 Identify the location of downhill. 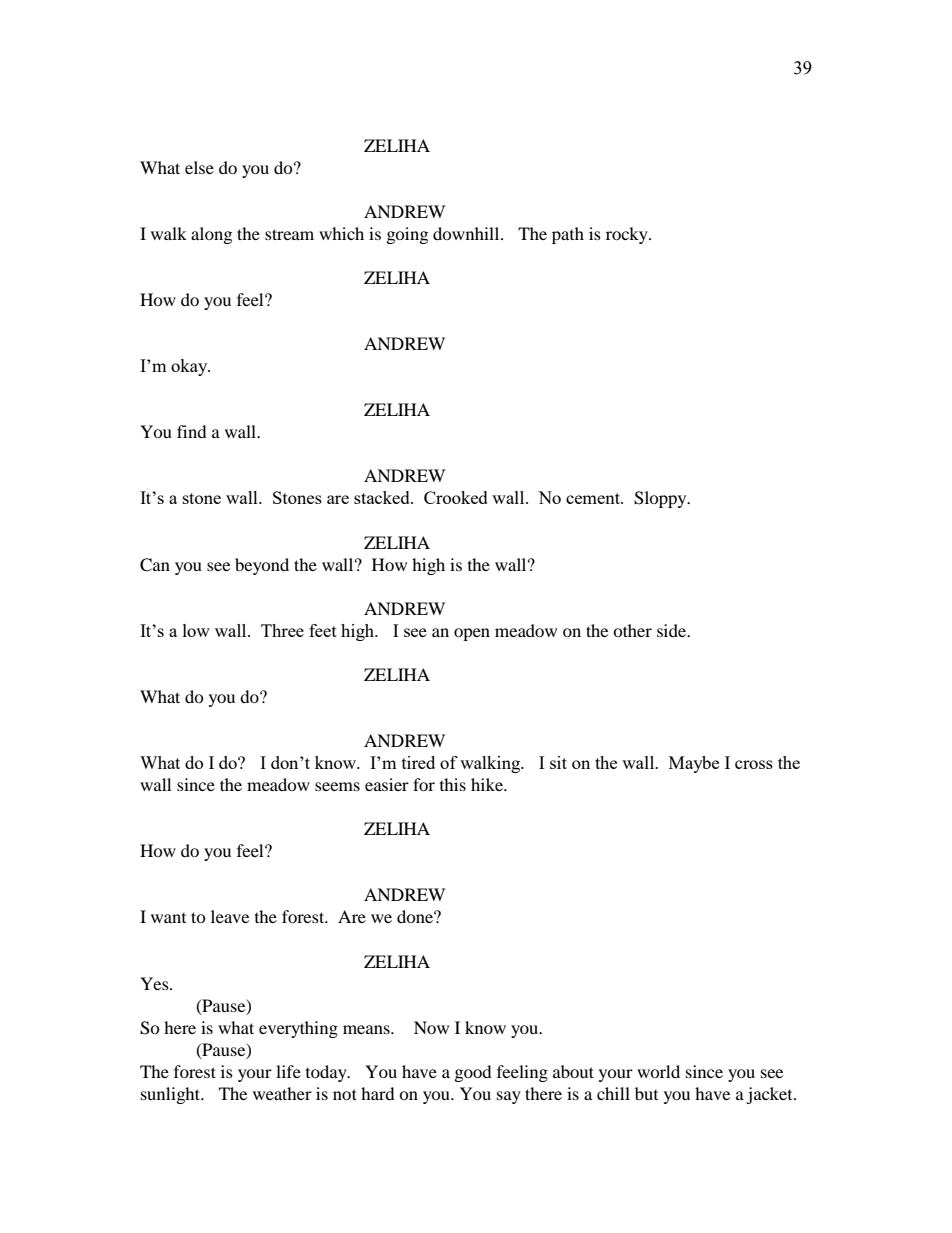
(467, 233).
